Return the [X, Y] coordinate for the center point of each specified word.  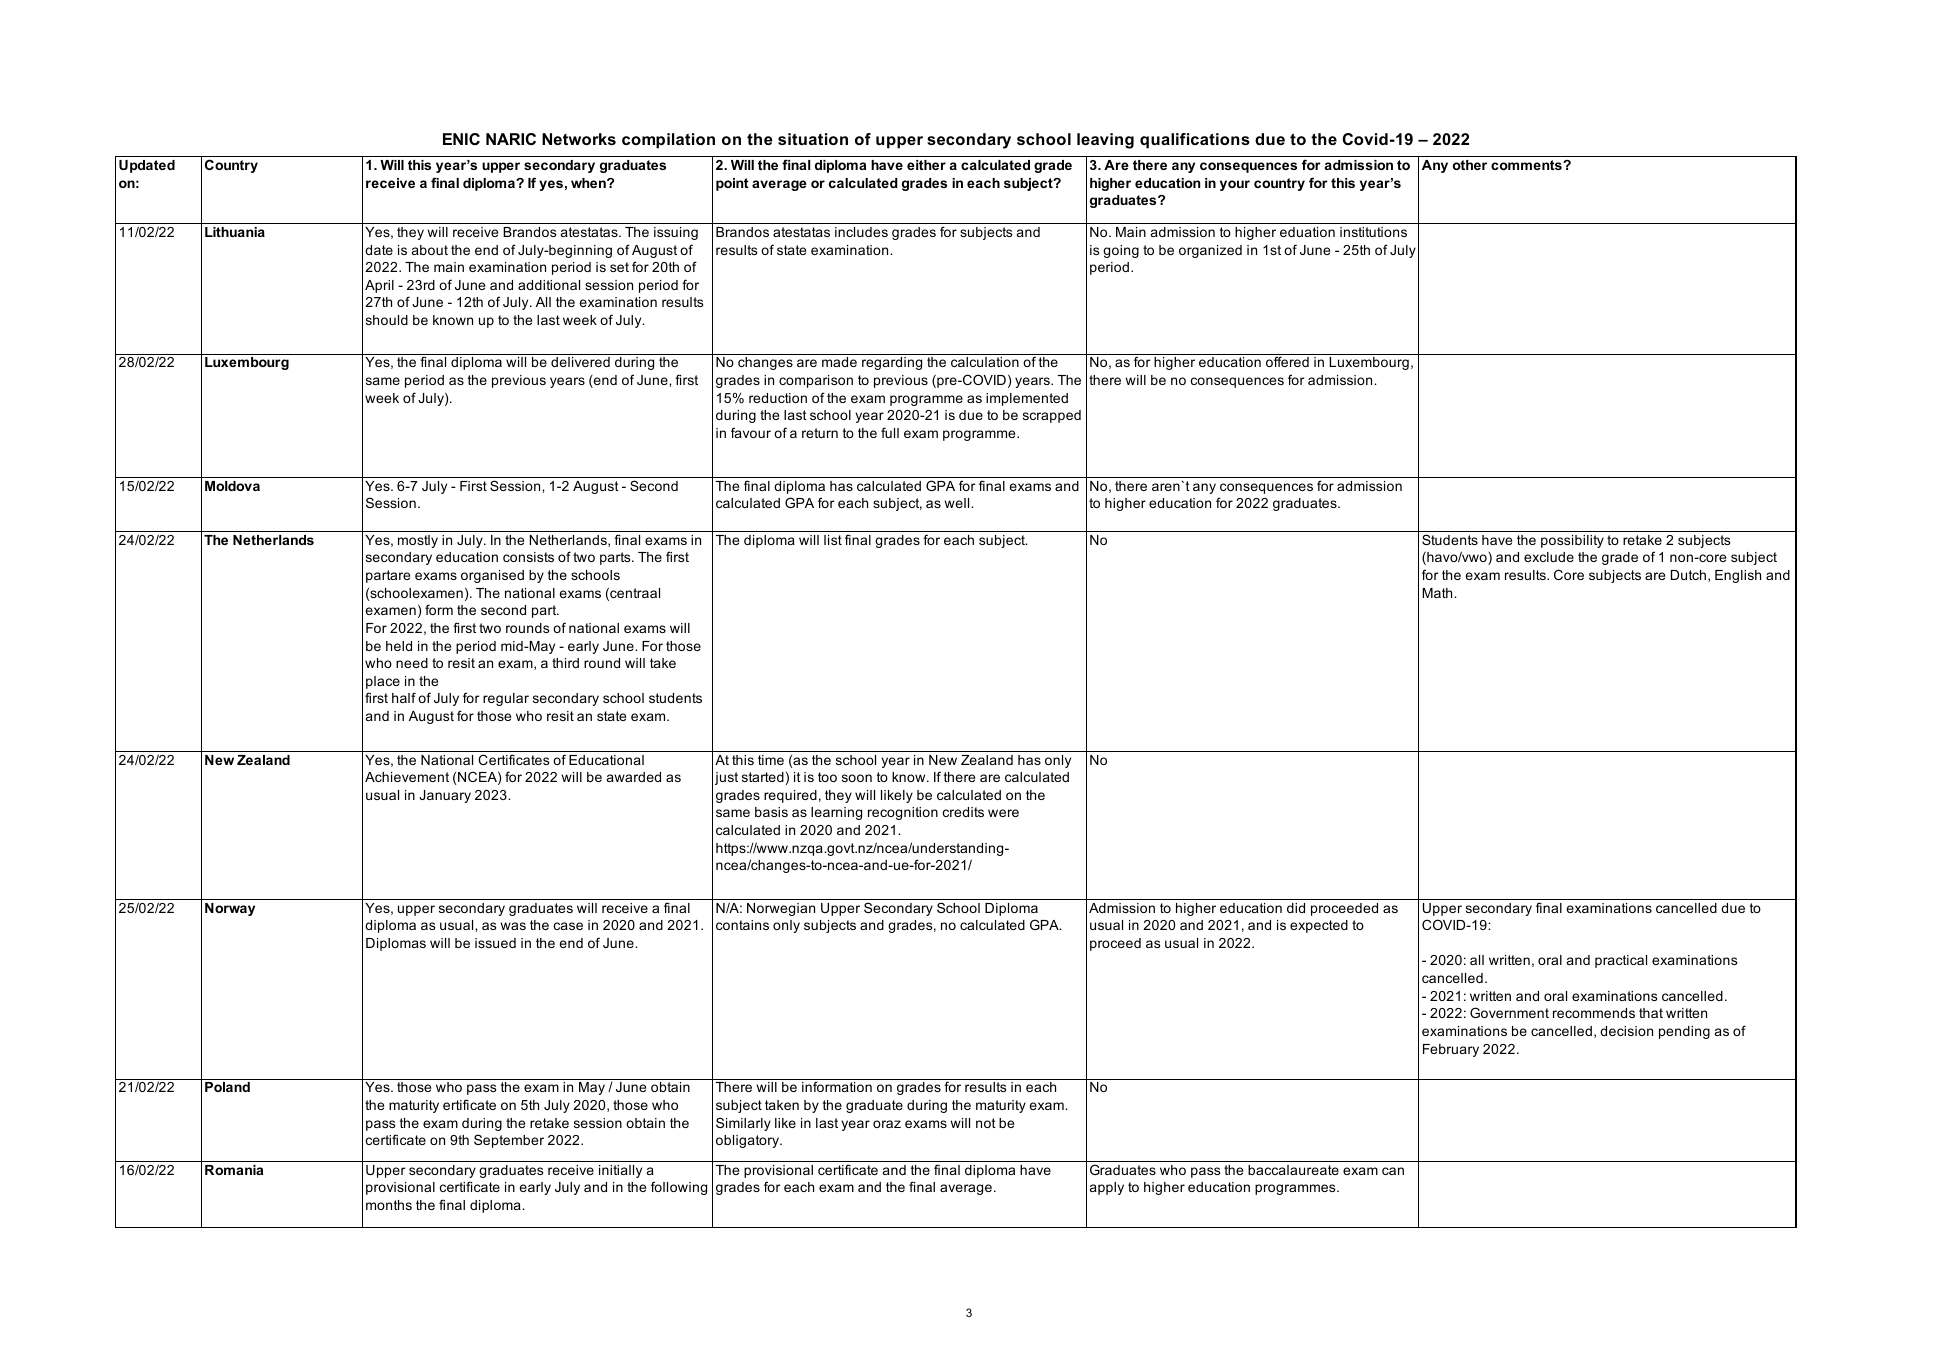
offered [1287, 361]
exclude [1549, 557]
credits [963, 812]
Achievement [407, 777]
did [1296, 908]
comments [1527, 165]
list [833, 540]
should [387, 320]
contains [742, 925]
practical [1621, 961]
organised [492, 576]
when [589, 183]
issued [495, 943]
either [926, 165]
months [389, 1205]
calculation [985, 362]
